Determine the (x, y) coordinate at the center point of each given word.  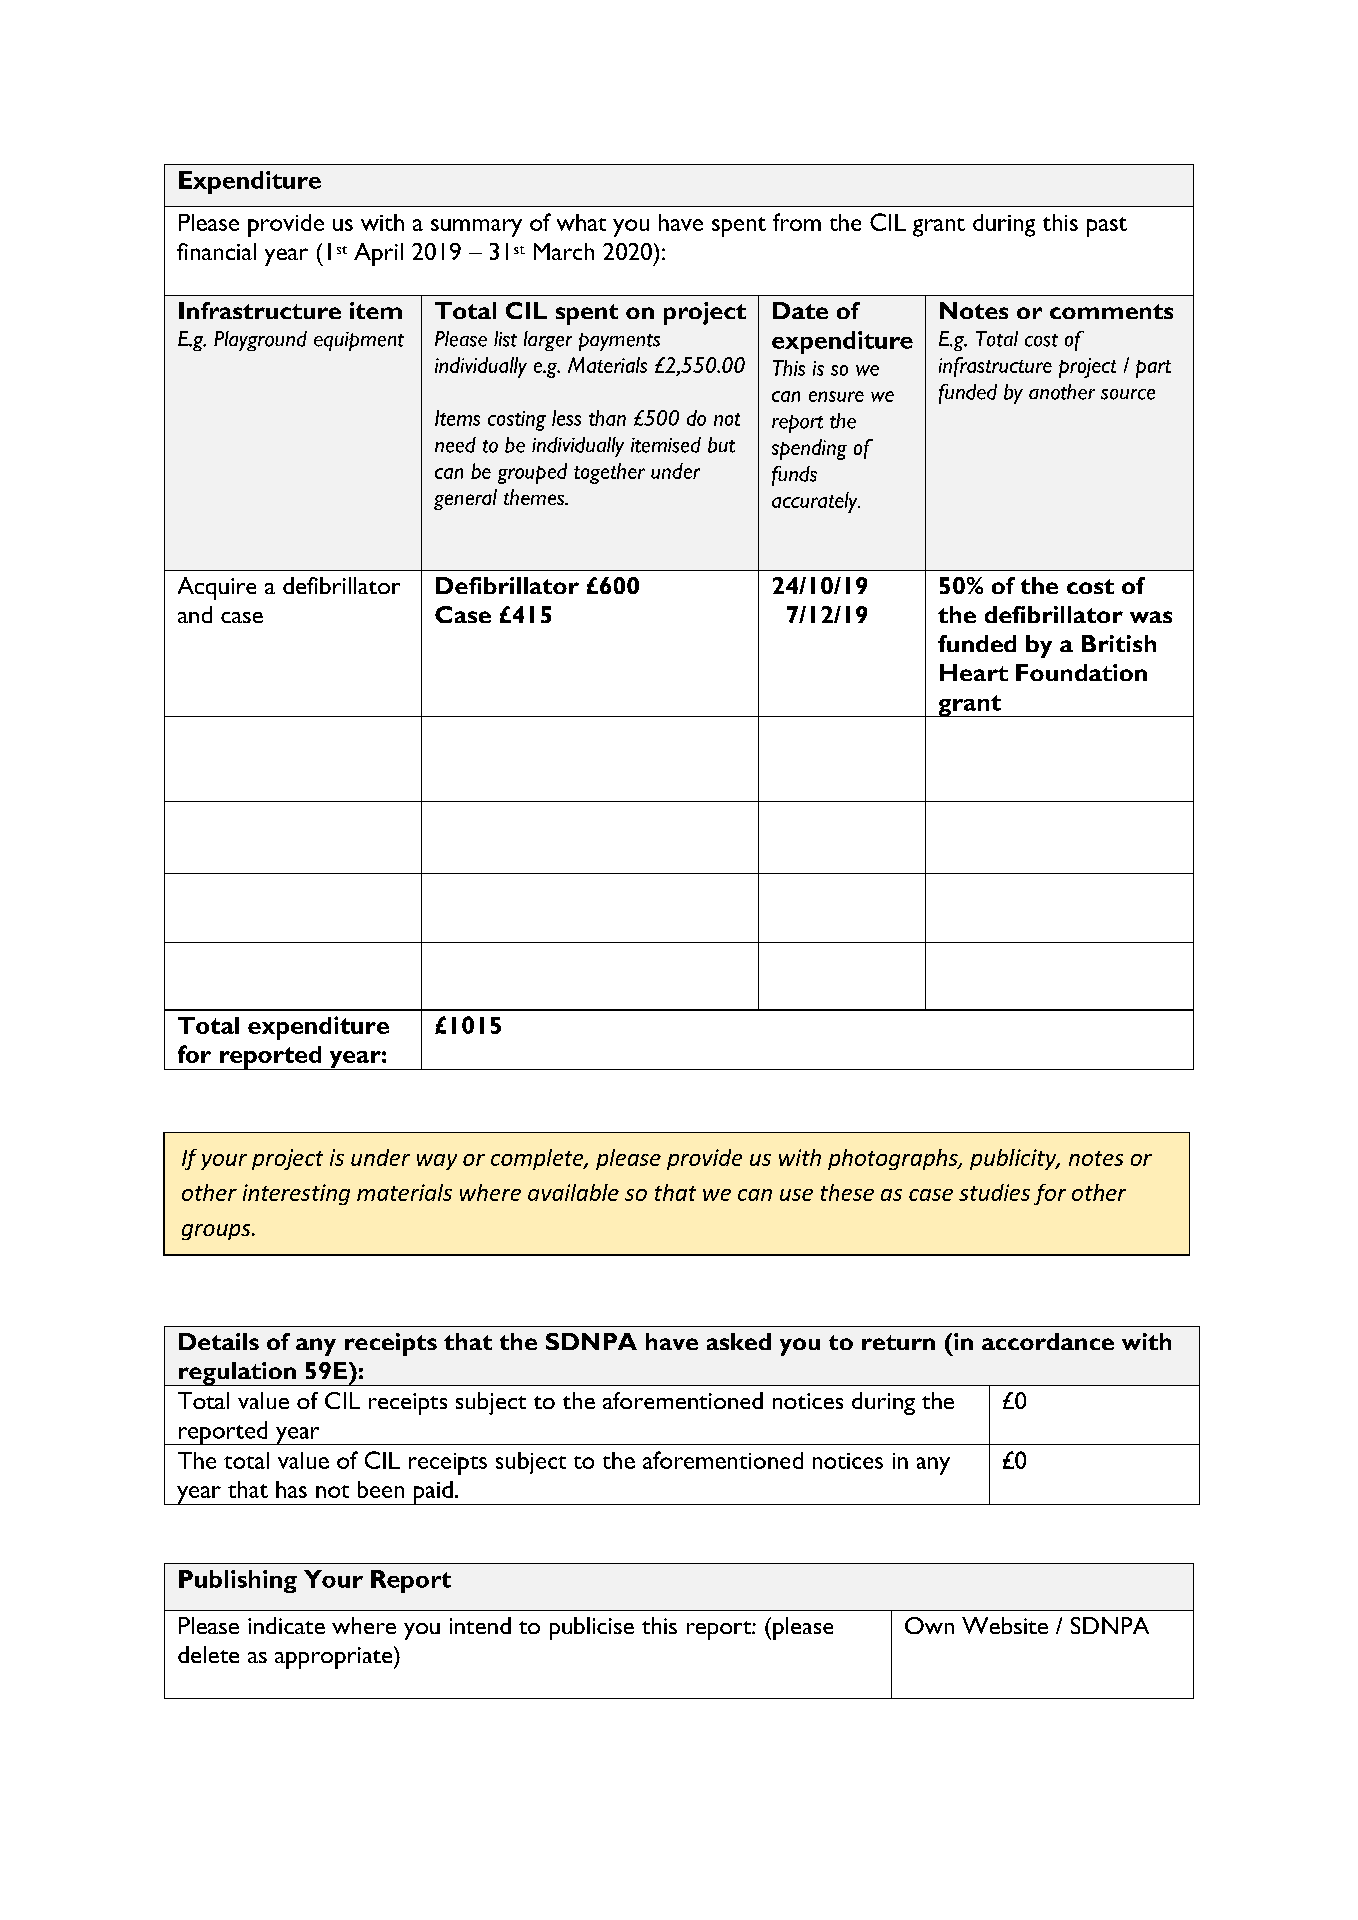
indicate (286, 1625)
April (378, 254)
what (581, 222)
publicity (1014, 1159)
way (437, 1162)
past (1107, 227)
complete (538, 1159)
